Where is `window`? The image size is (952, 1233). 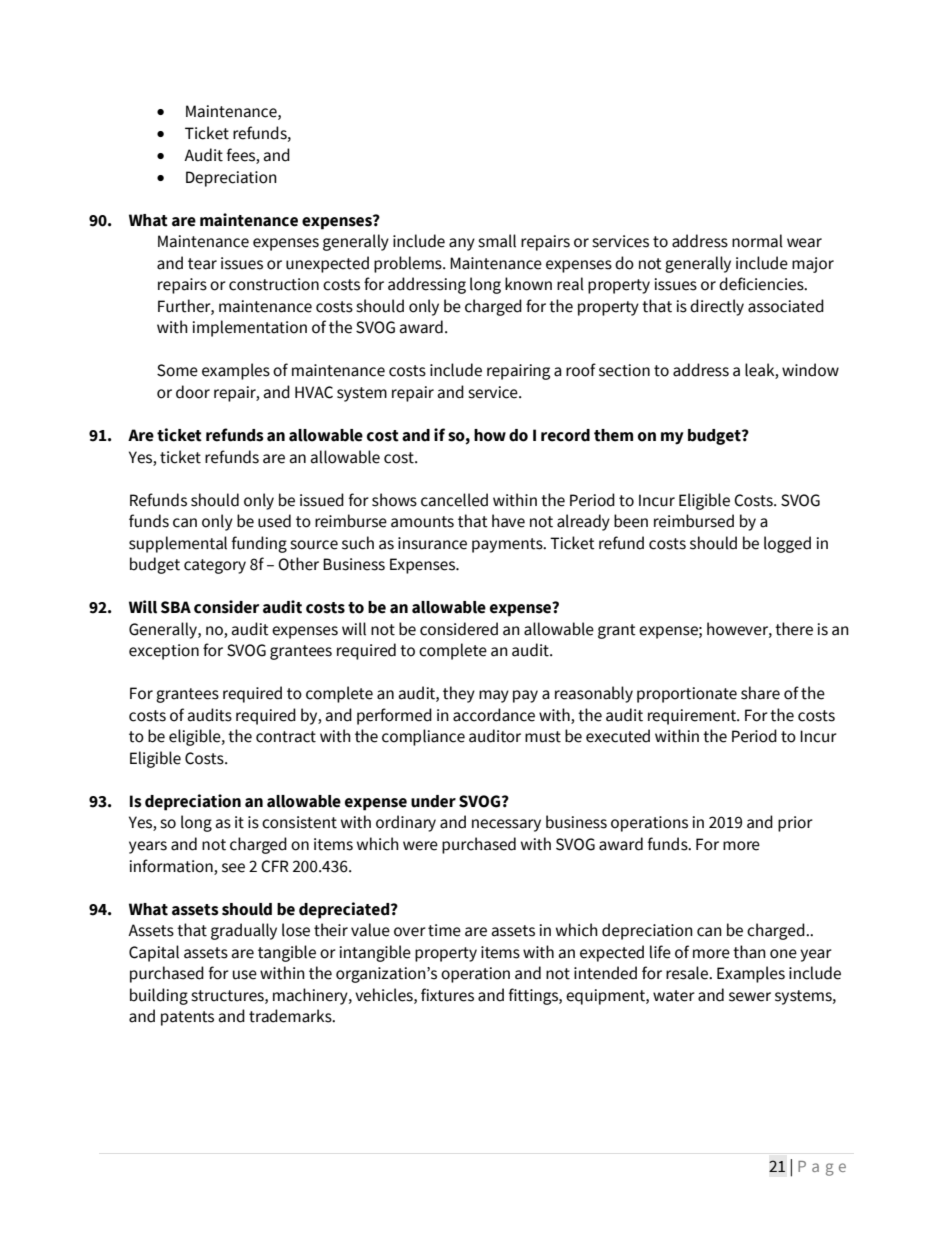 window is located at coordinates (810, 370).
